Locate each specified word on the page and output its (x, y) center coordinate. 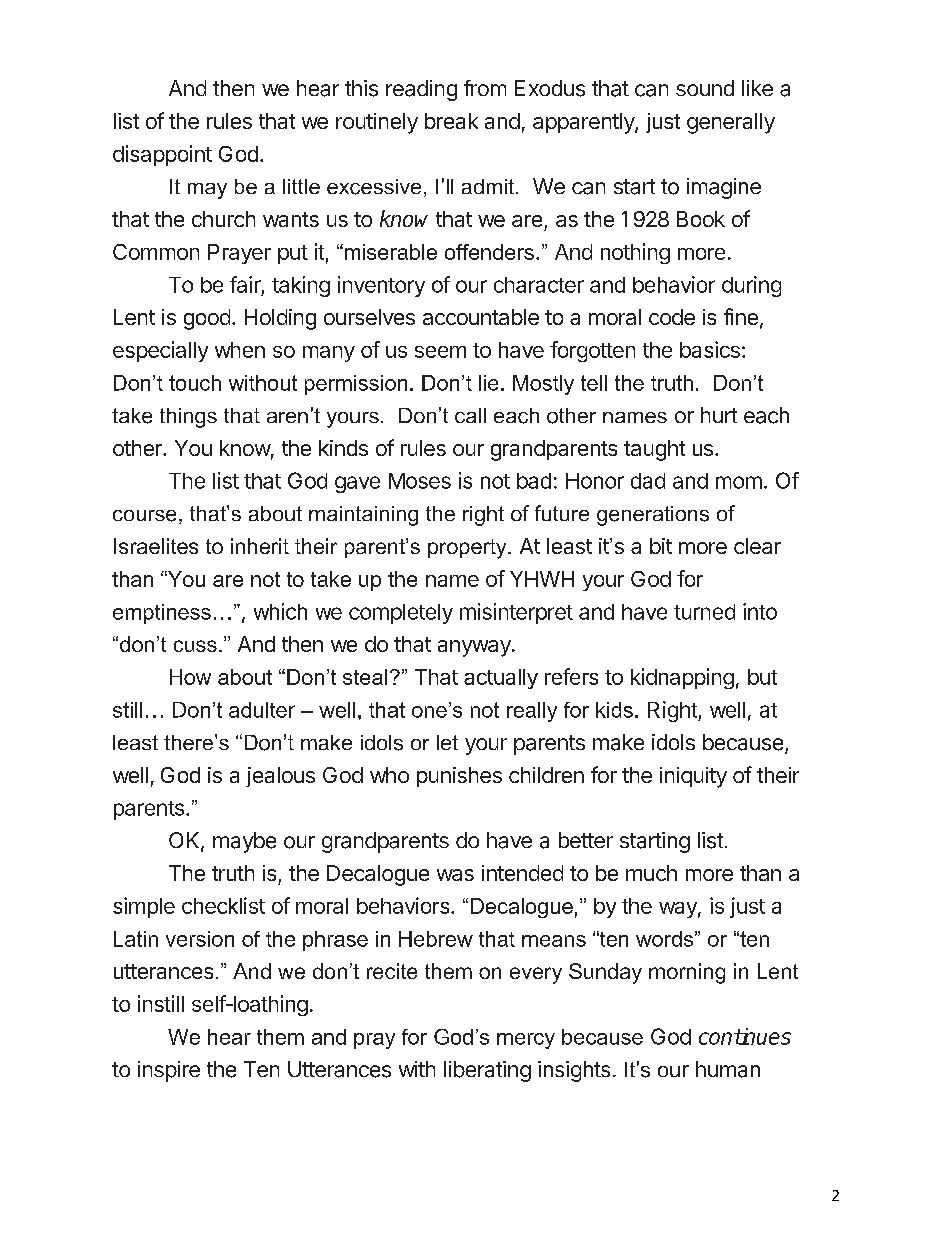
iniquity (693, 777)
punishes (459, 777)
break (451, 121)
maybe (244, 842)
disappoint (162, 155)
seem (440, 352)
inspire (169, 1071)
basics (710, 349)
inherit (260, 546)
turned (704, 612)
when (240, 350)
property (468, 549)
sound (705, 88)
